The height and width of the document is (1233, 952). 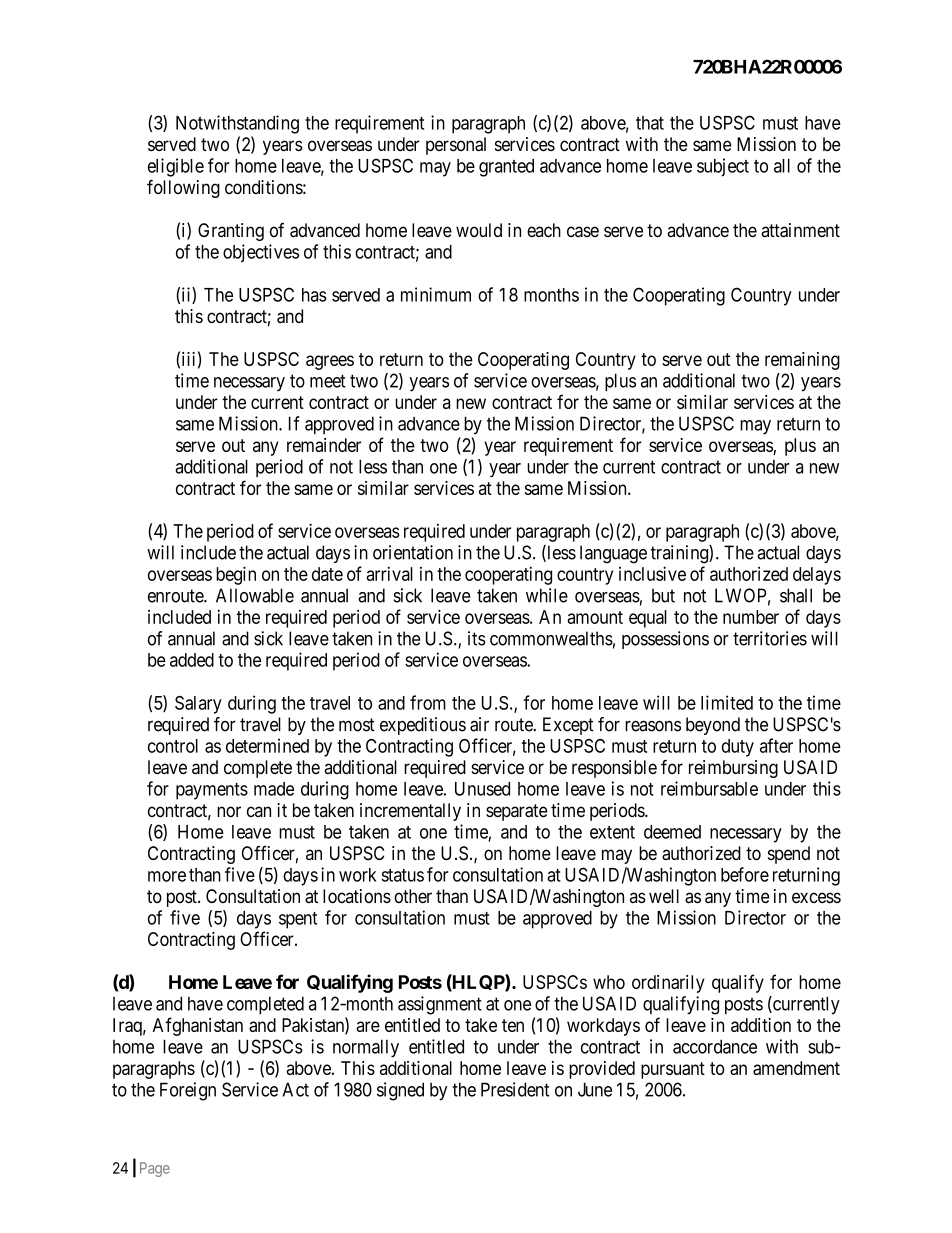 What do you see at coordinates (802, 361) in the document?
I see `remaining` at bounding box center [802, 361].
